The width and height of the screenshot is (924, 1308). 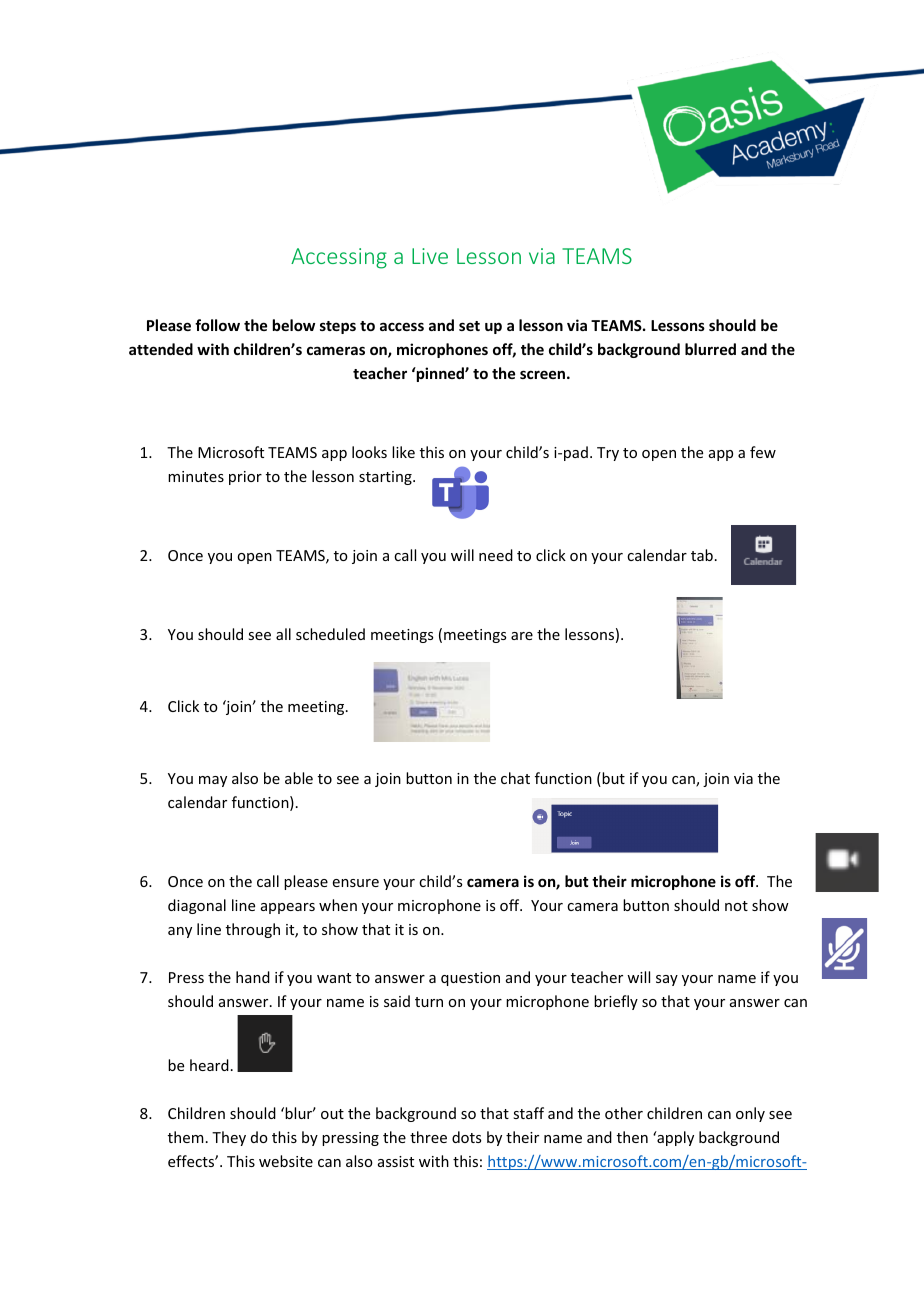 I want to click on not, so click(x=736, y=906).
